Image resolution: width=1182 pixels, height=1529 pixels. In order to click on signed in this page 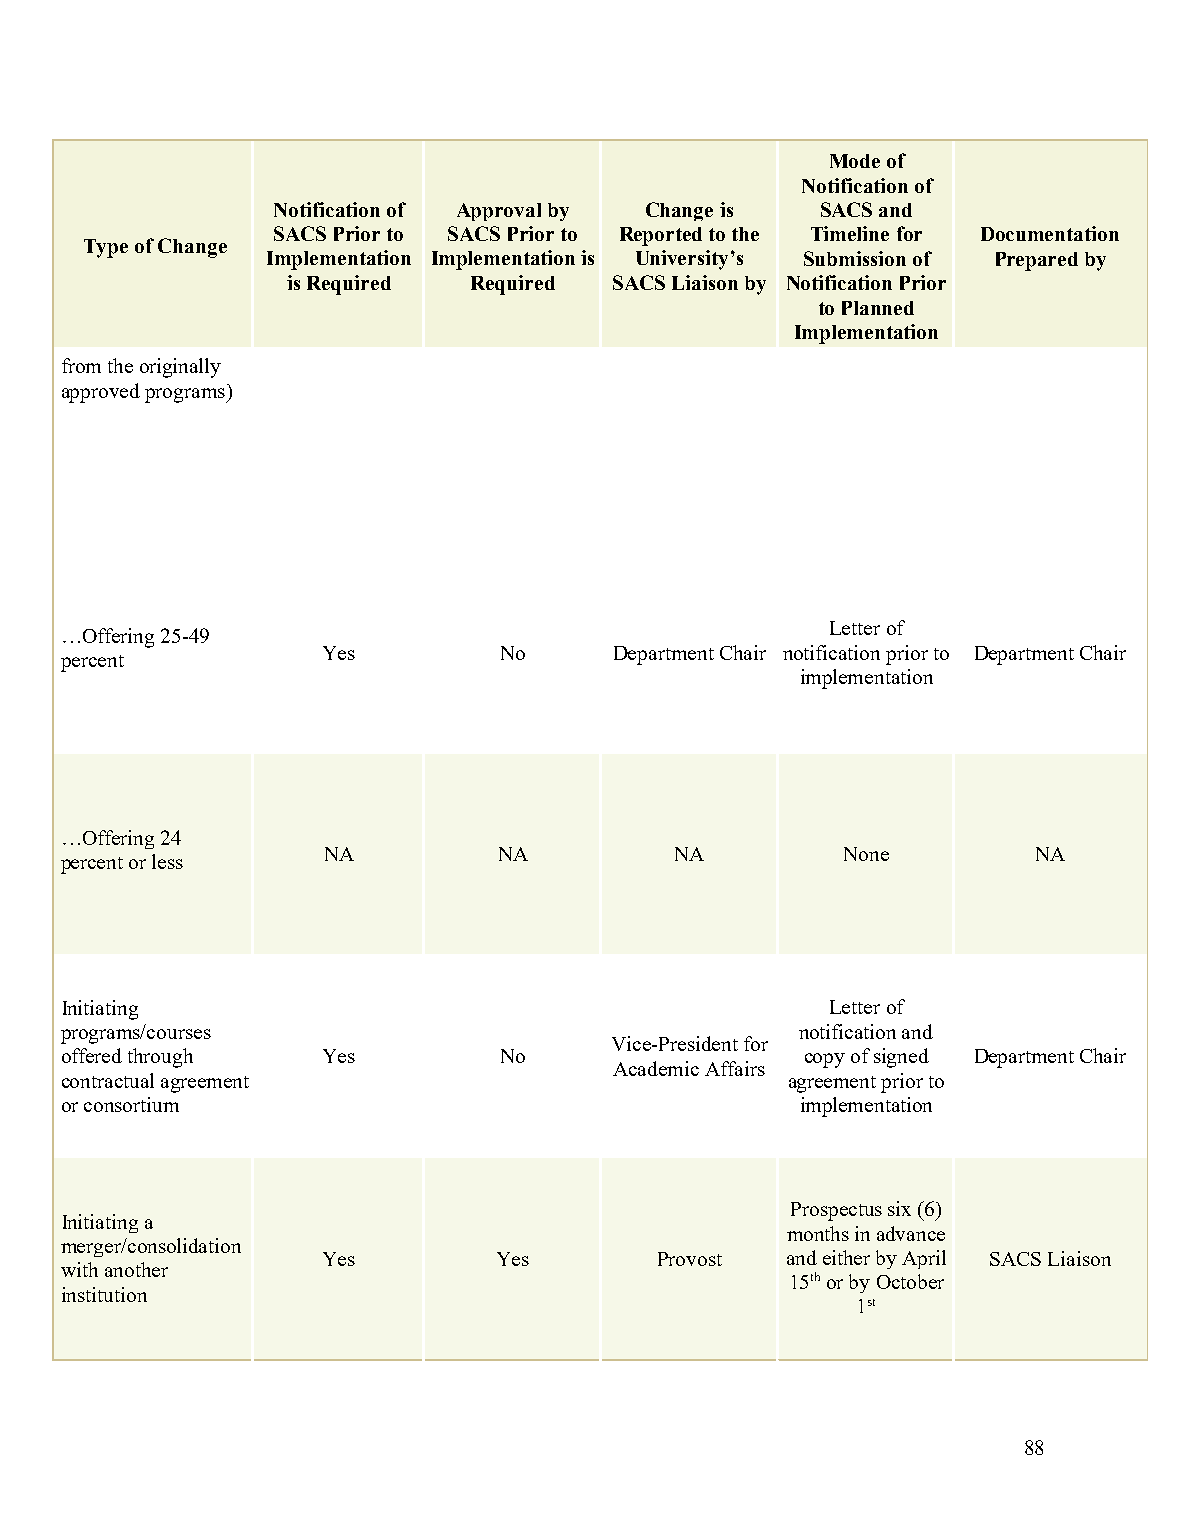, I will do `click(901, 1058)`.
